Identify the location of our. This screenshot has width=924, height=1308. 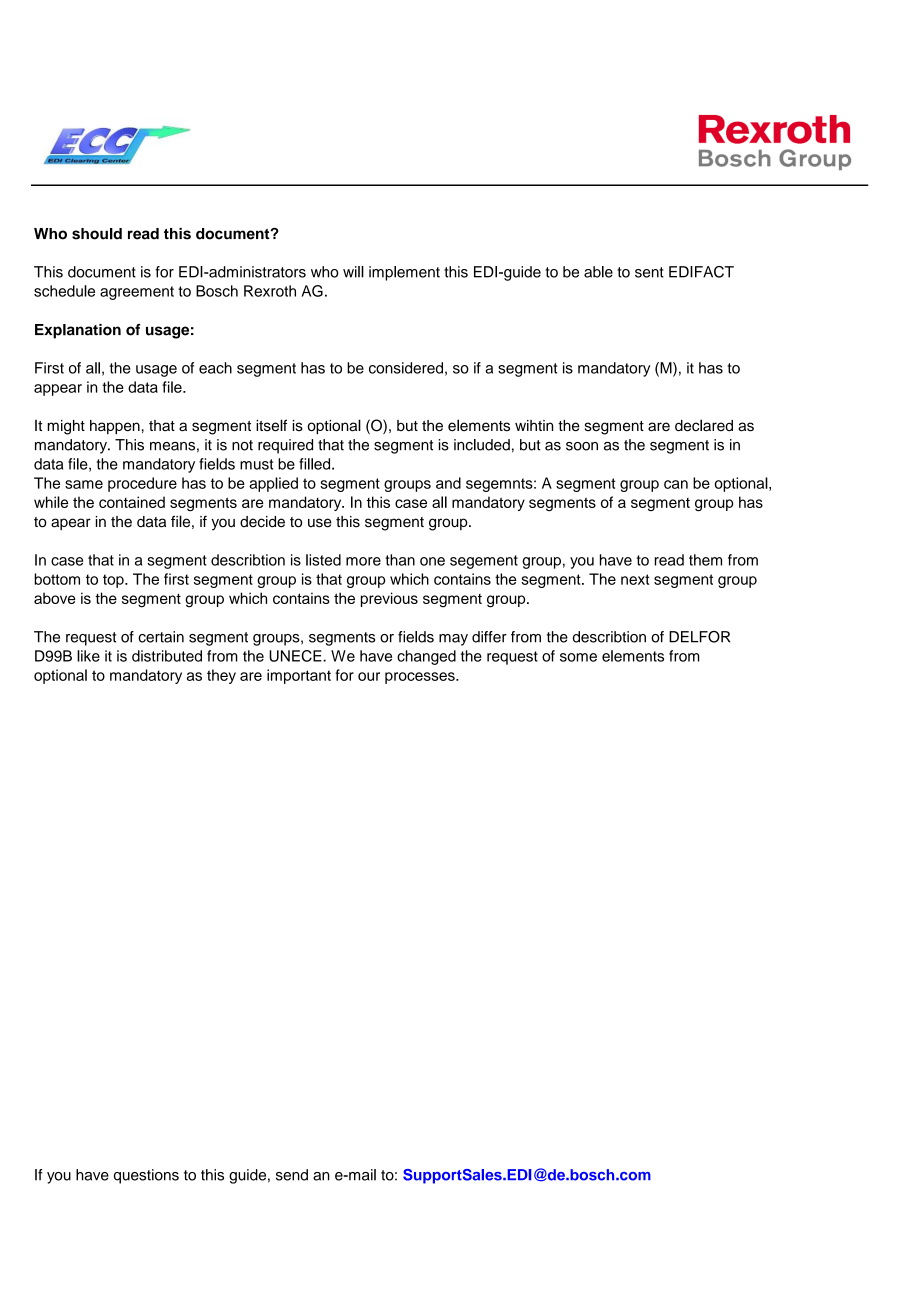
(369, 676).
